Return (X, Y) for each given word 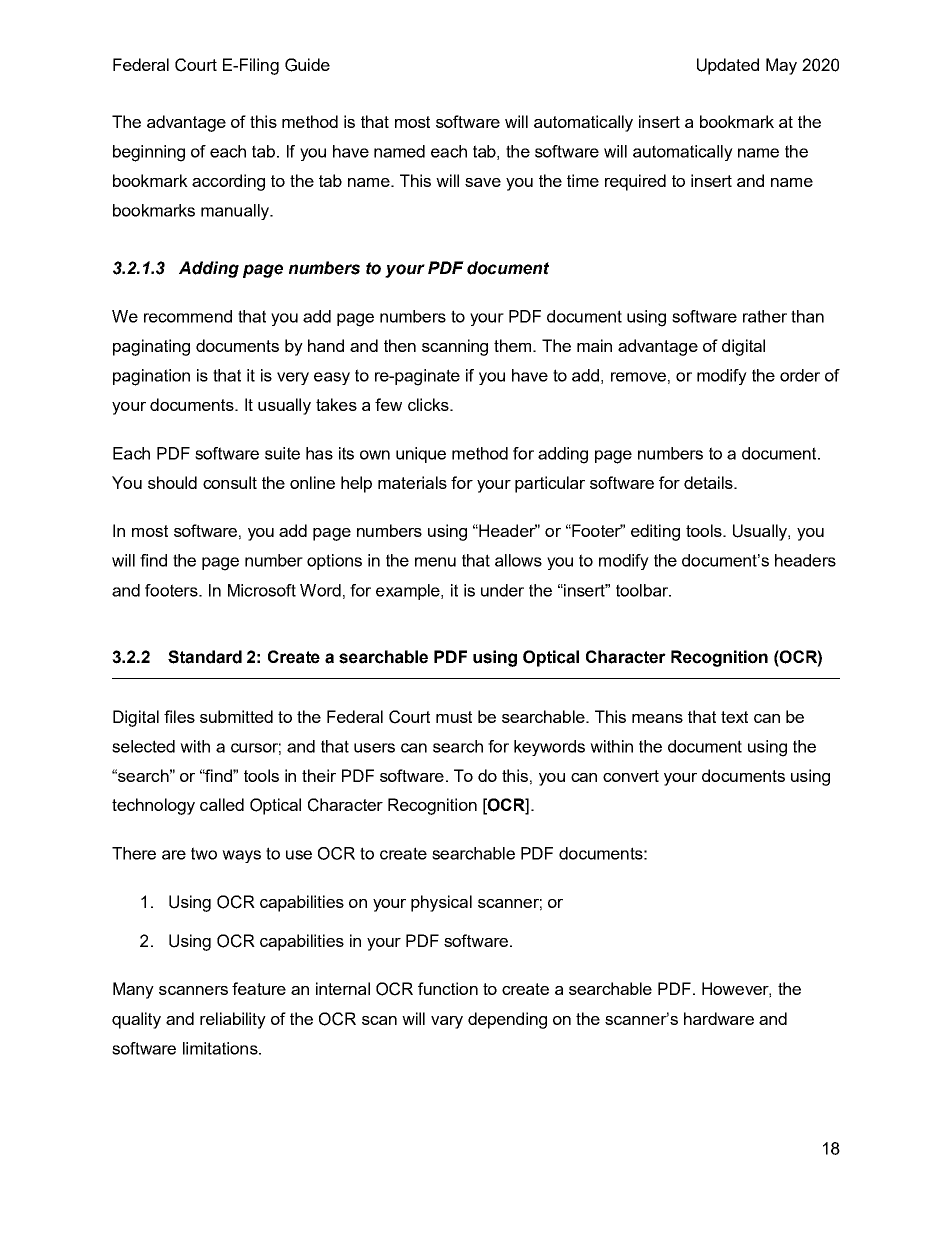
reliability (233, 1020)
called (222, 804)
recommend (188, 316)
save (483, 182)
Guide (307, 65)
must (454, 717)
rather (765, 316)
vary (447, 1022)
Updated (728, 66)
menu (435, 562)
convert (631, 776)
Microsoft (262, 590)
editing (655, 532)
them (514, 345)
